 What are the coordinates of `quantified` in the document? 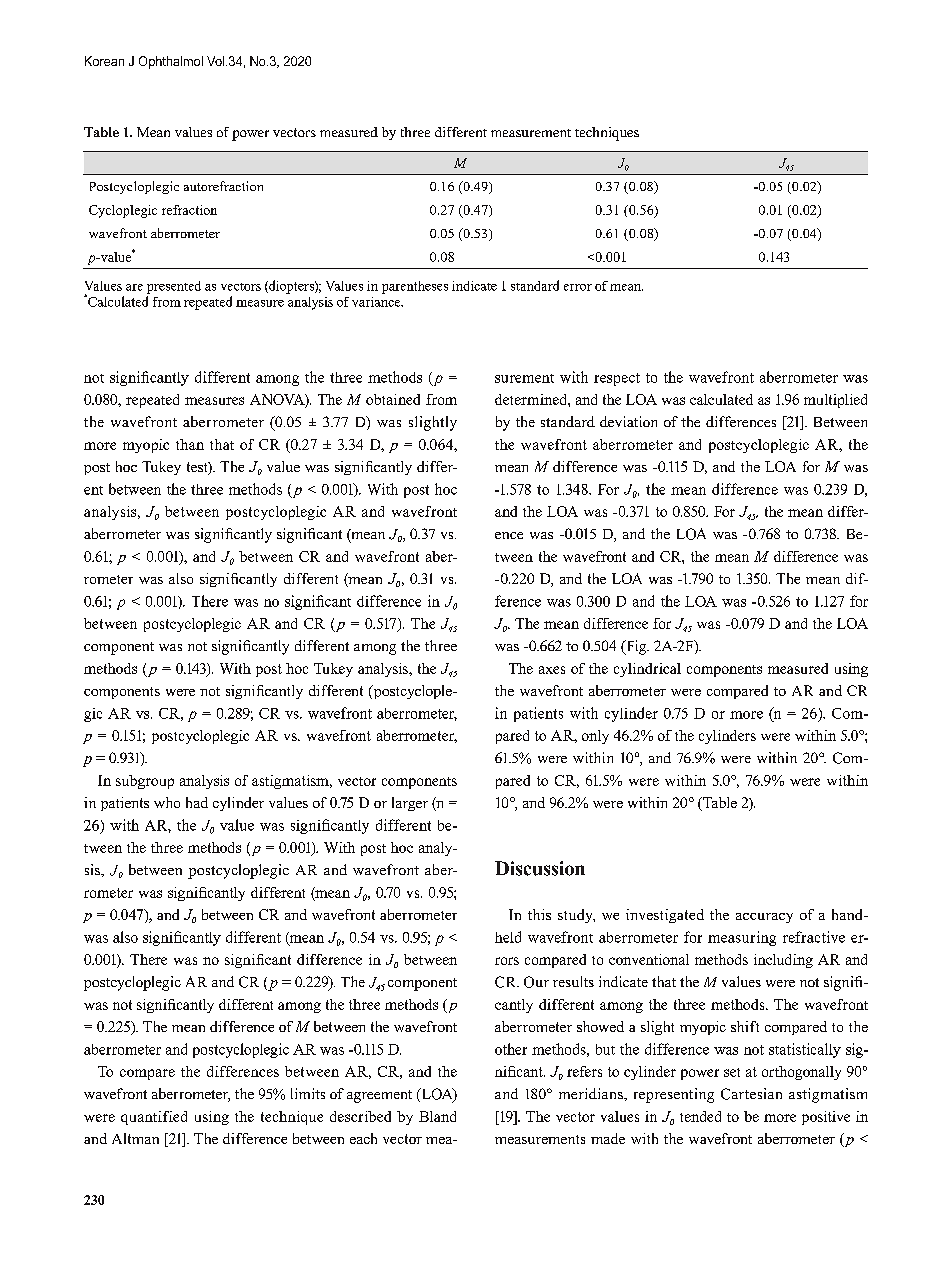 It's located at (154, 1118).
